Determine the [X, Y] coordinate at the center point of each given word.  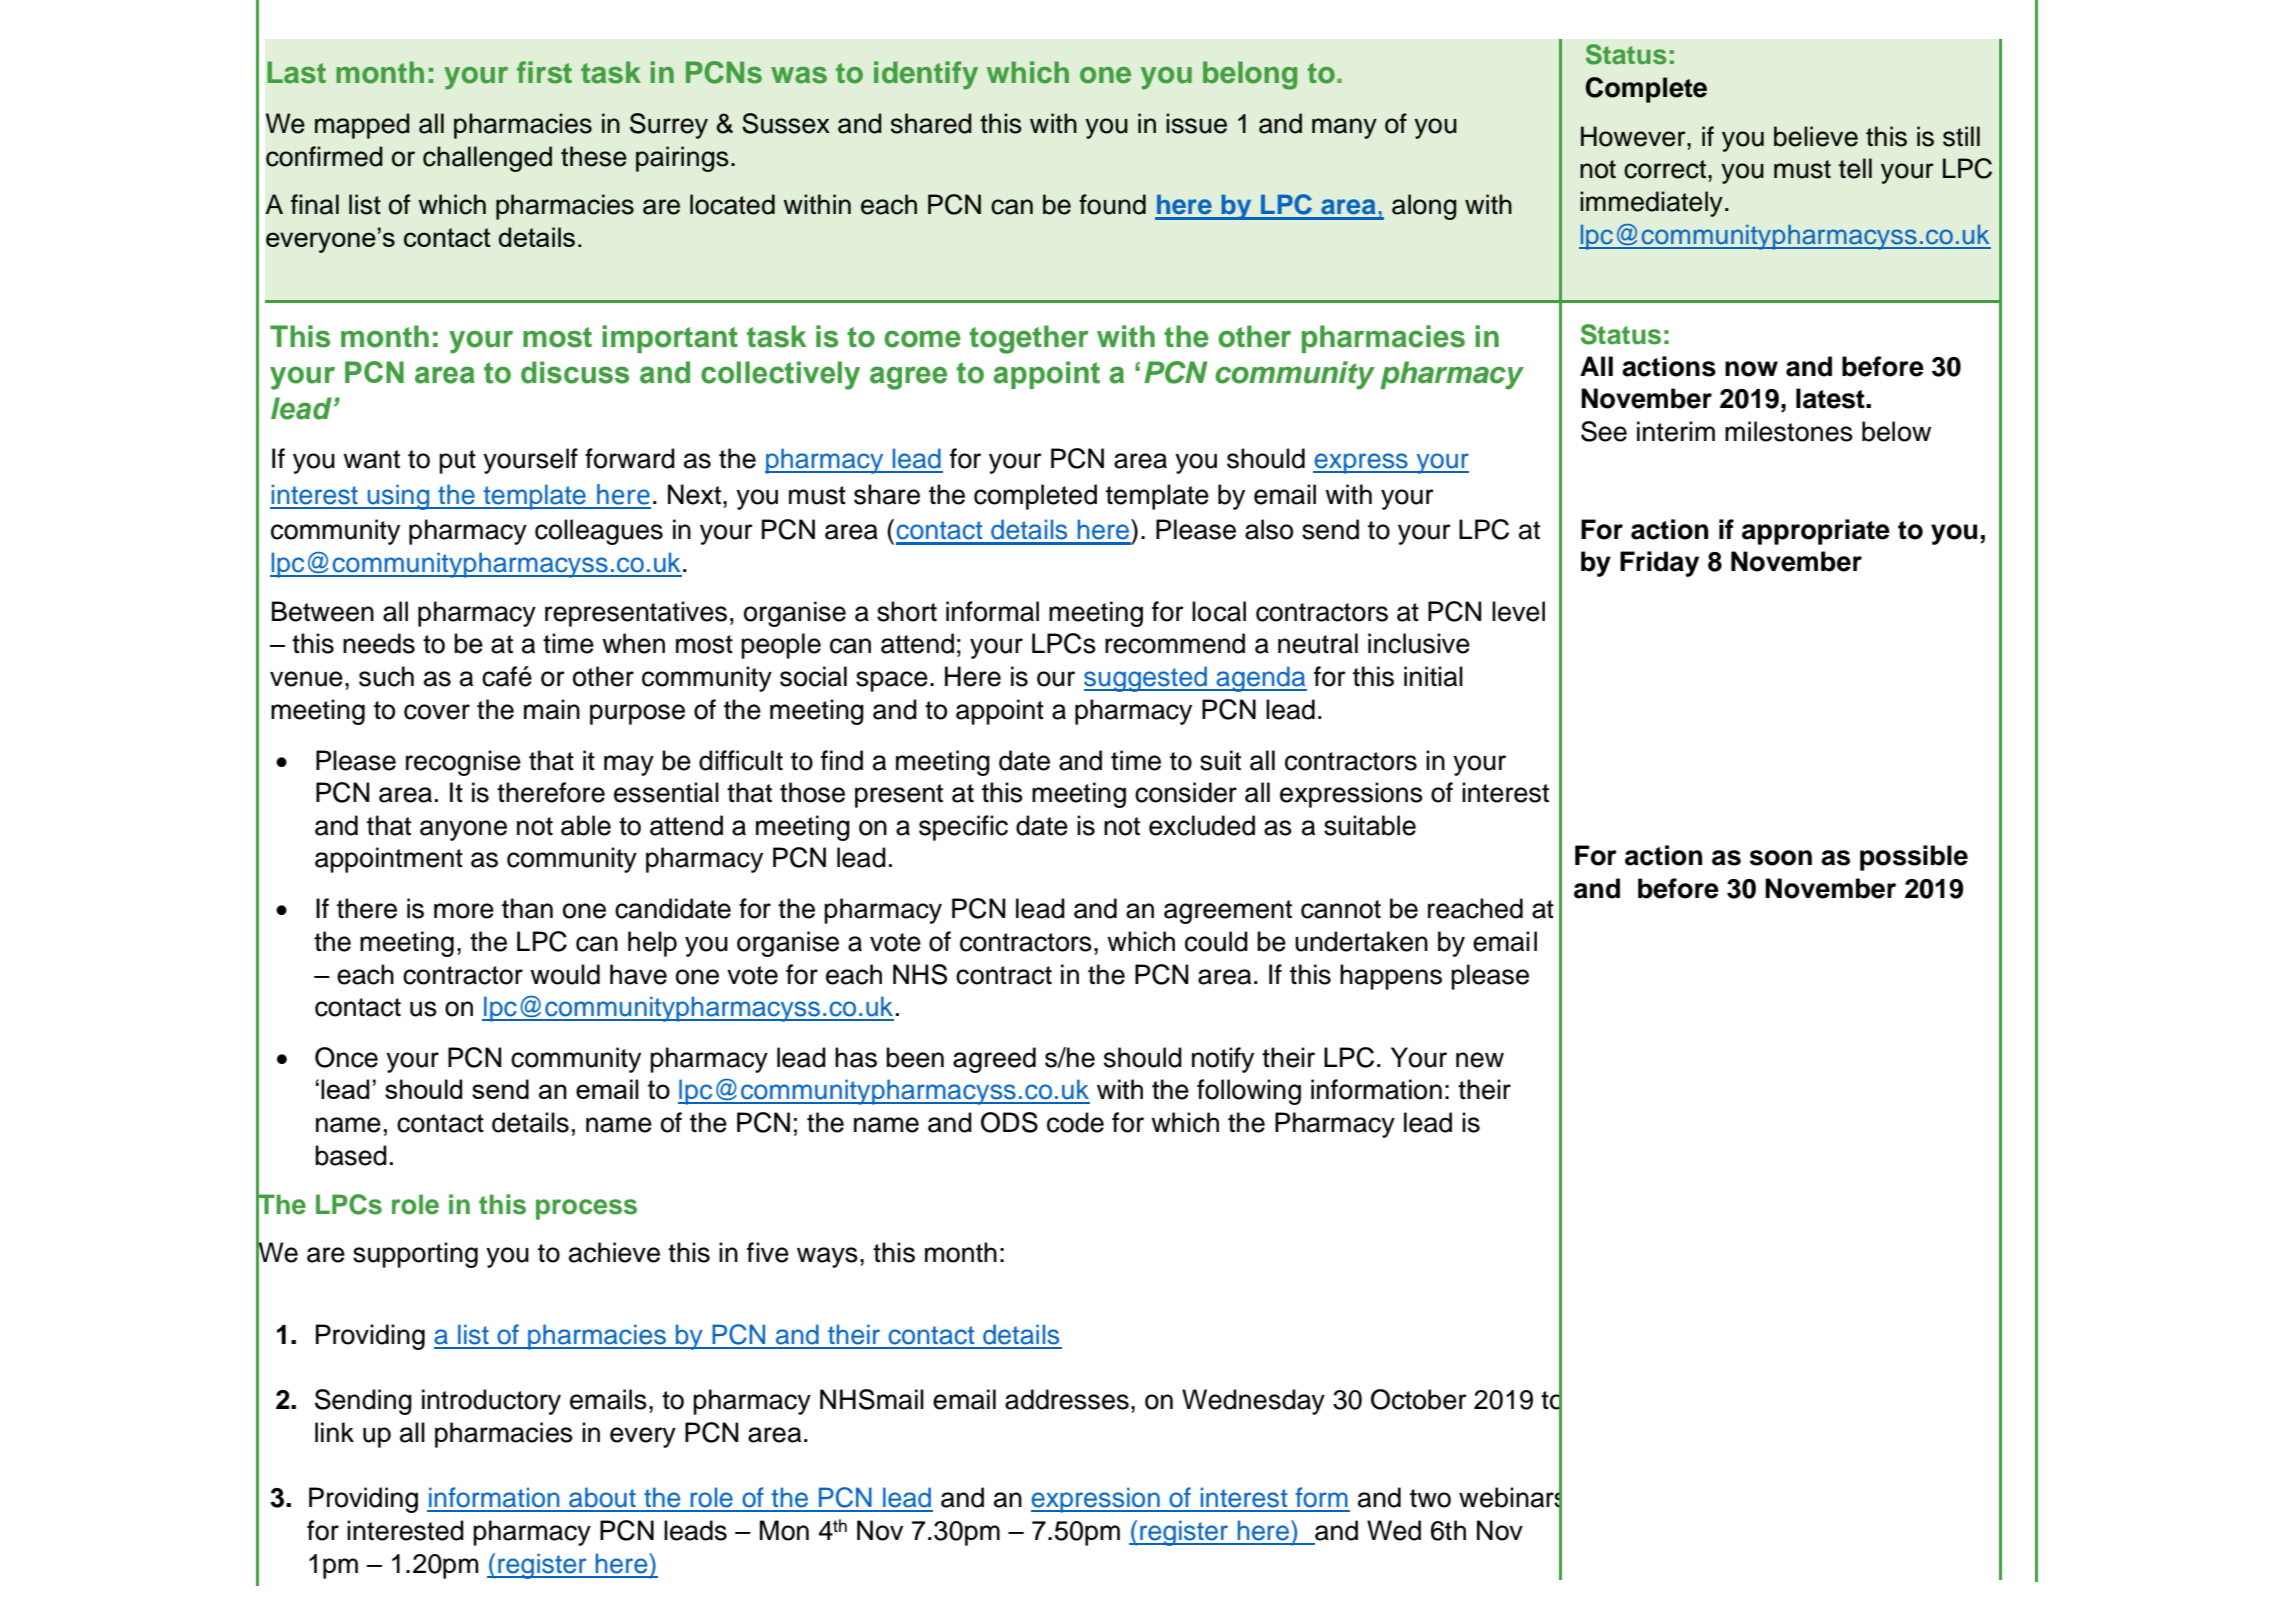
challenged [487, 159]
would [565, 974]
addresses [1067, 1399]
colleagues [599, 532]
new [1480, 1060]
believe [1816, 136]
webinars [1510, 1498]
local [1219, 611]
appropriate [1816, 532]
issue [1196, 123]
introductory [491, 1402]
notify [1223, 1060]
